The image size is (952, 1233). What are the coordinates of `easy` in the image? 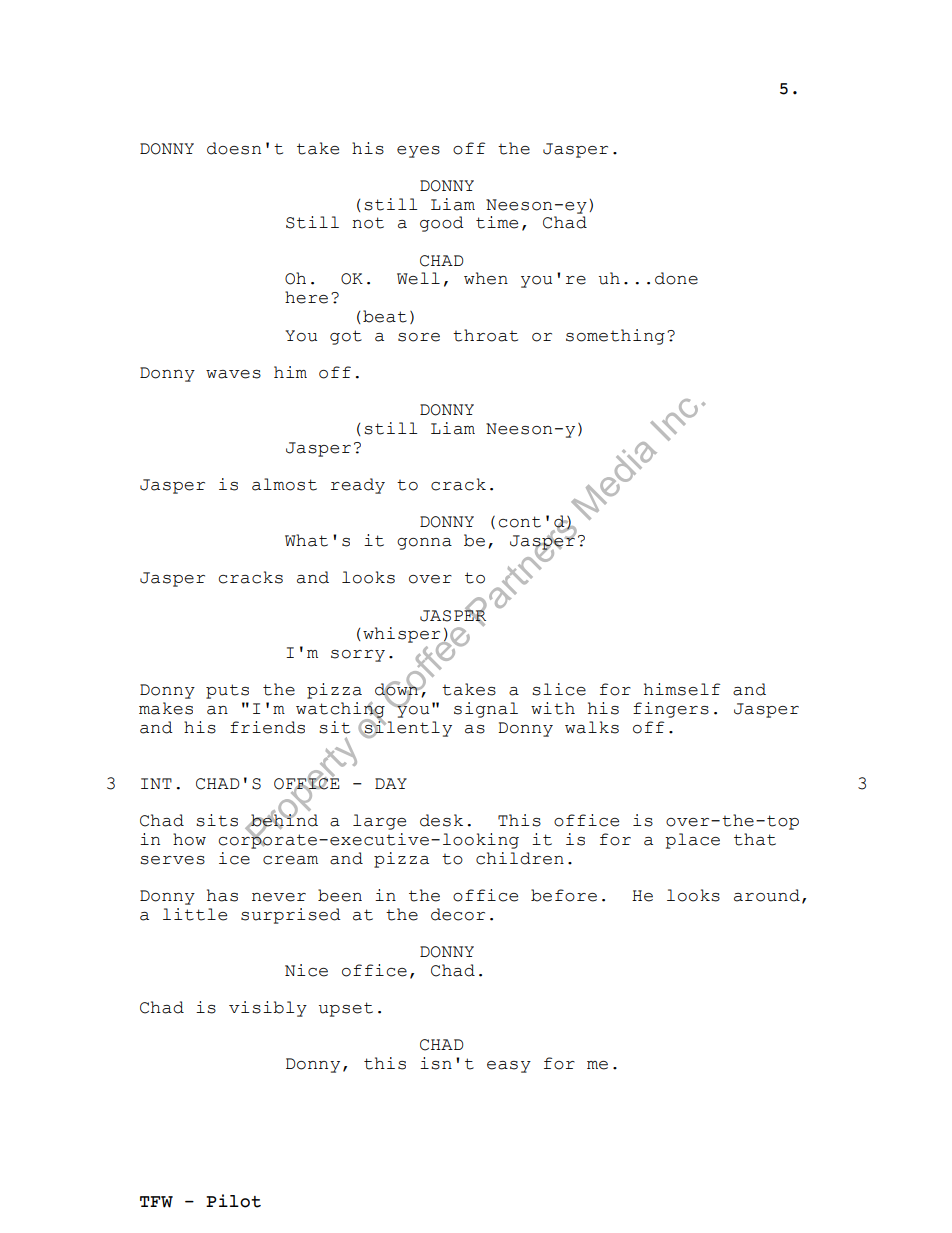 It's located at (509, 1067).
